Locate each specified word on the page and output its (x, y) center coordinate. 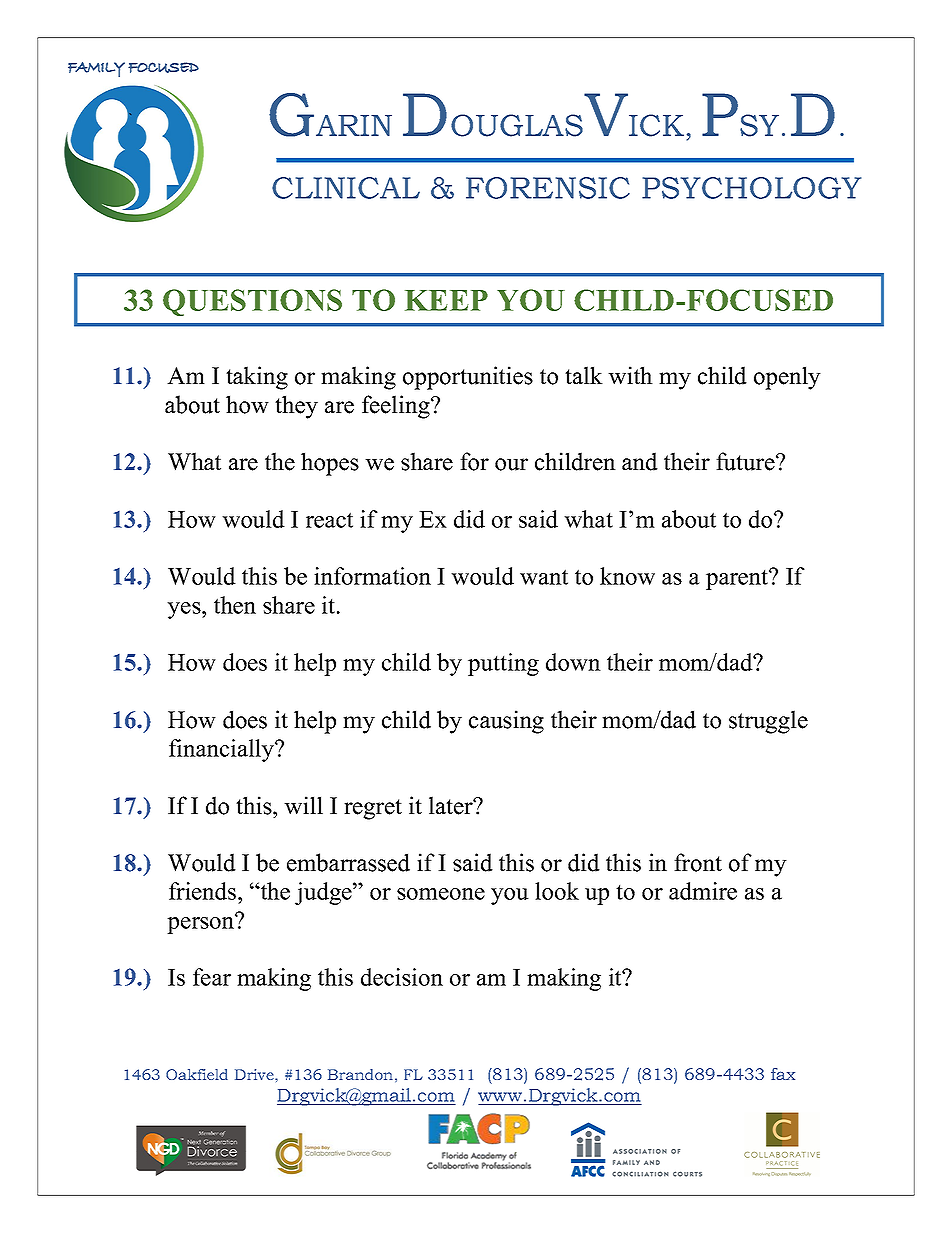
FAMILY (96, 69)
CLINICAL (346, 188)
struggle (768, 722)
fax (783, 1074)
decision (402, 977)
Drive (255, 1074)
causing (506, 722)
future (746, 461)
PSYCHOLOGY (751, 188)
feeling (397, 407)
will (303, 805)
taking (257, 378)
